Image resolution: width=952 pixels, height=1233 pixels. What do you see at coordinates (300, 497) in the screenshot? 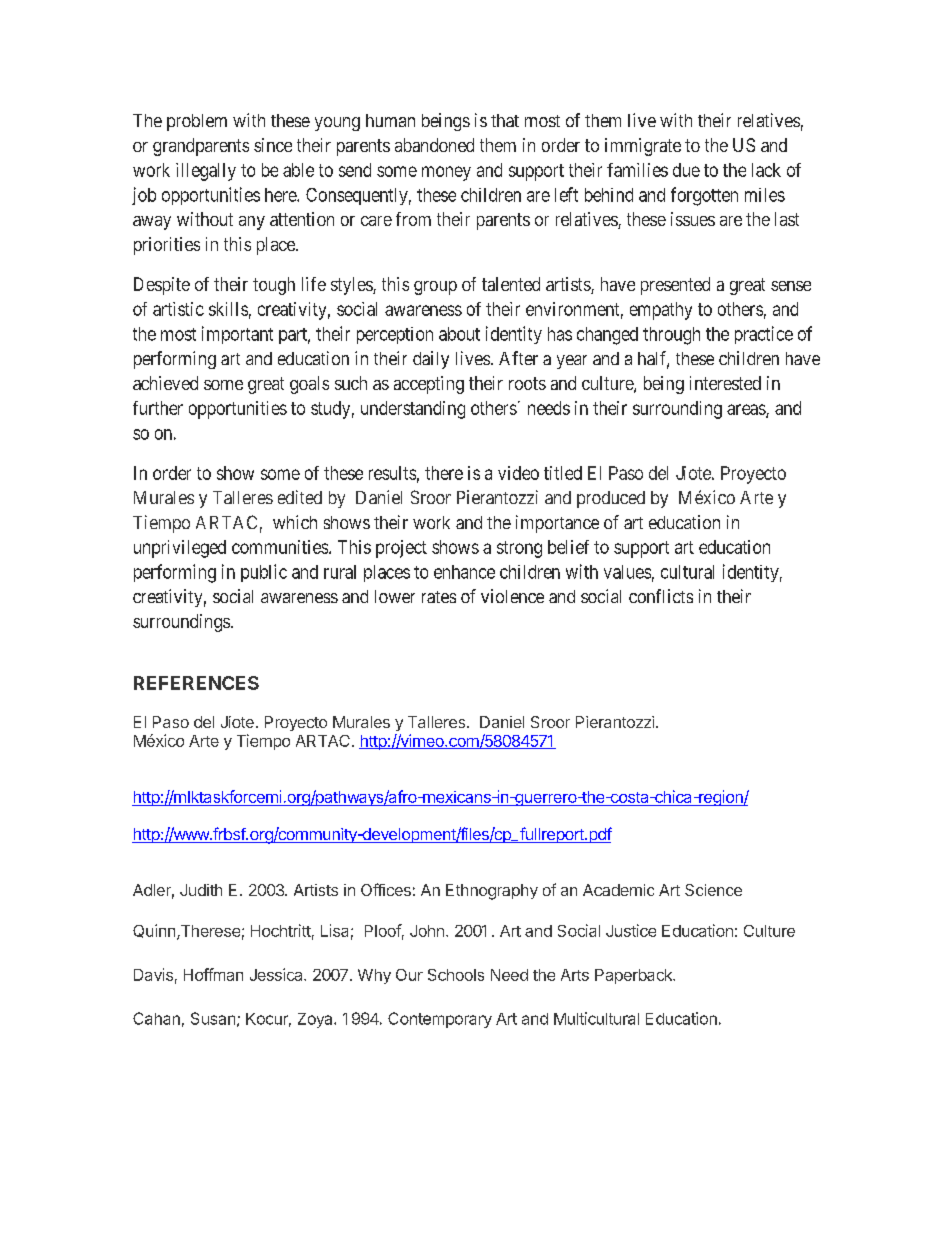
I see `edited` at bounding box center [300, 497].
